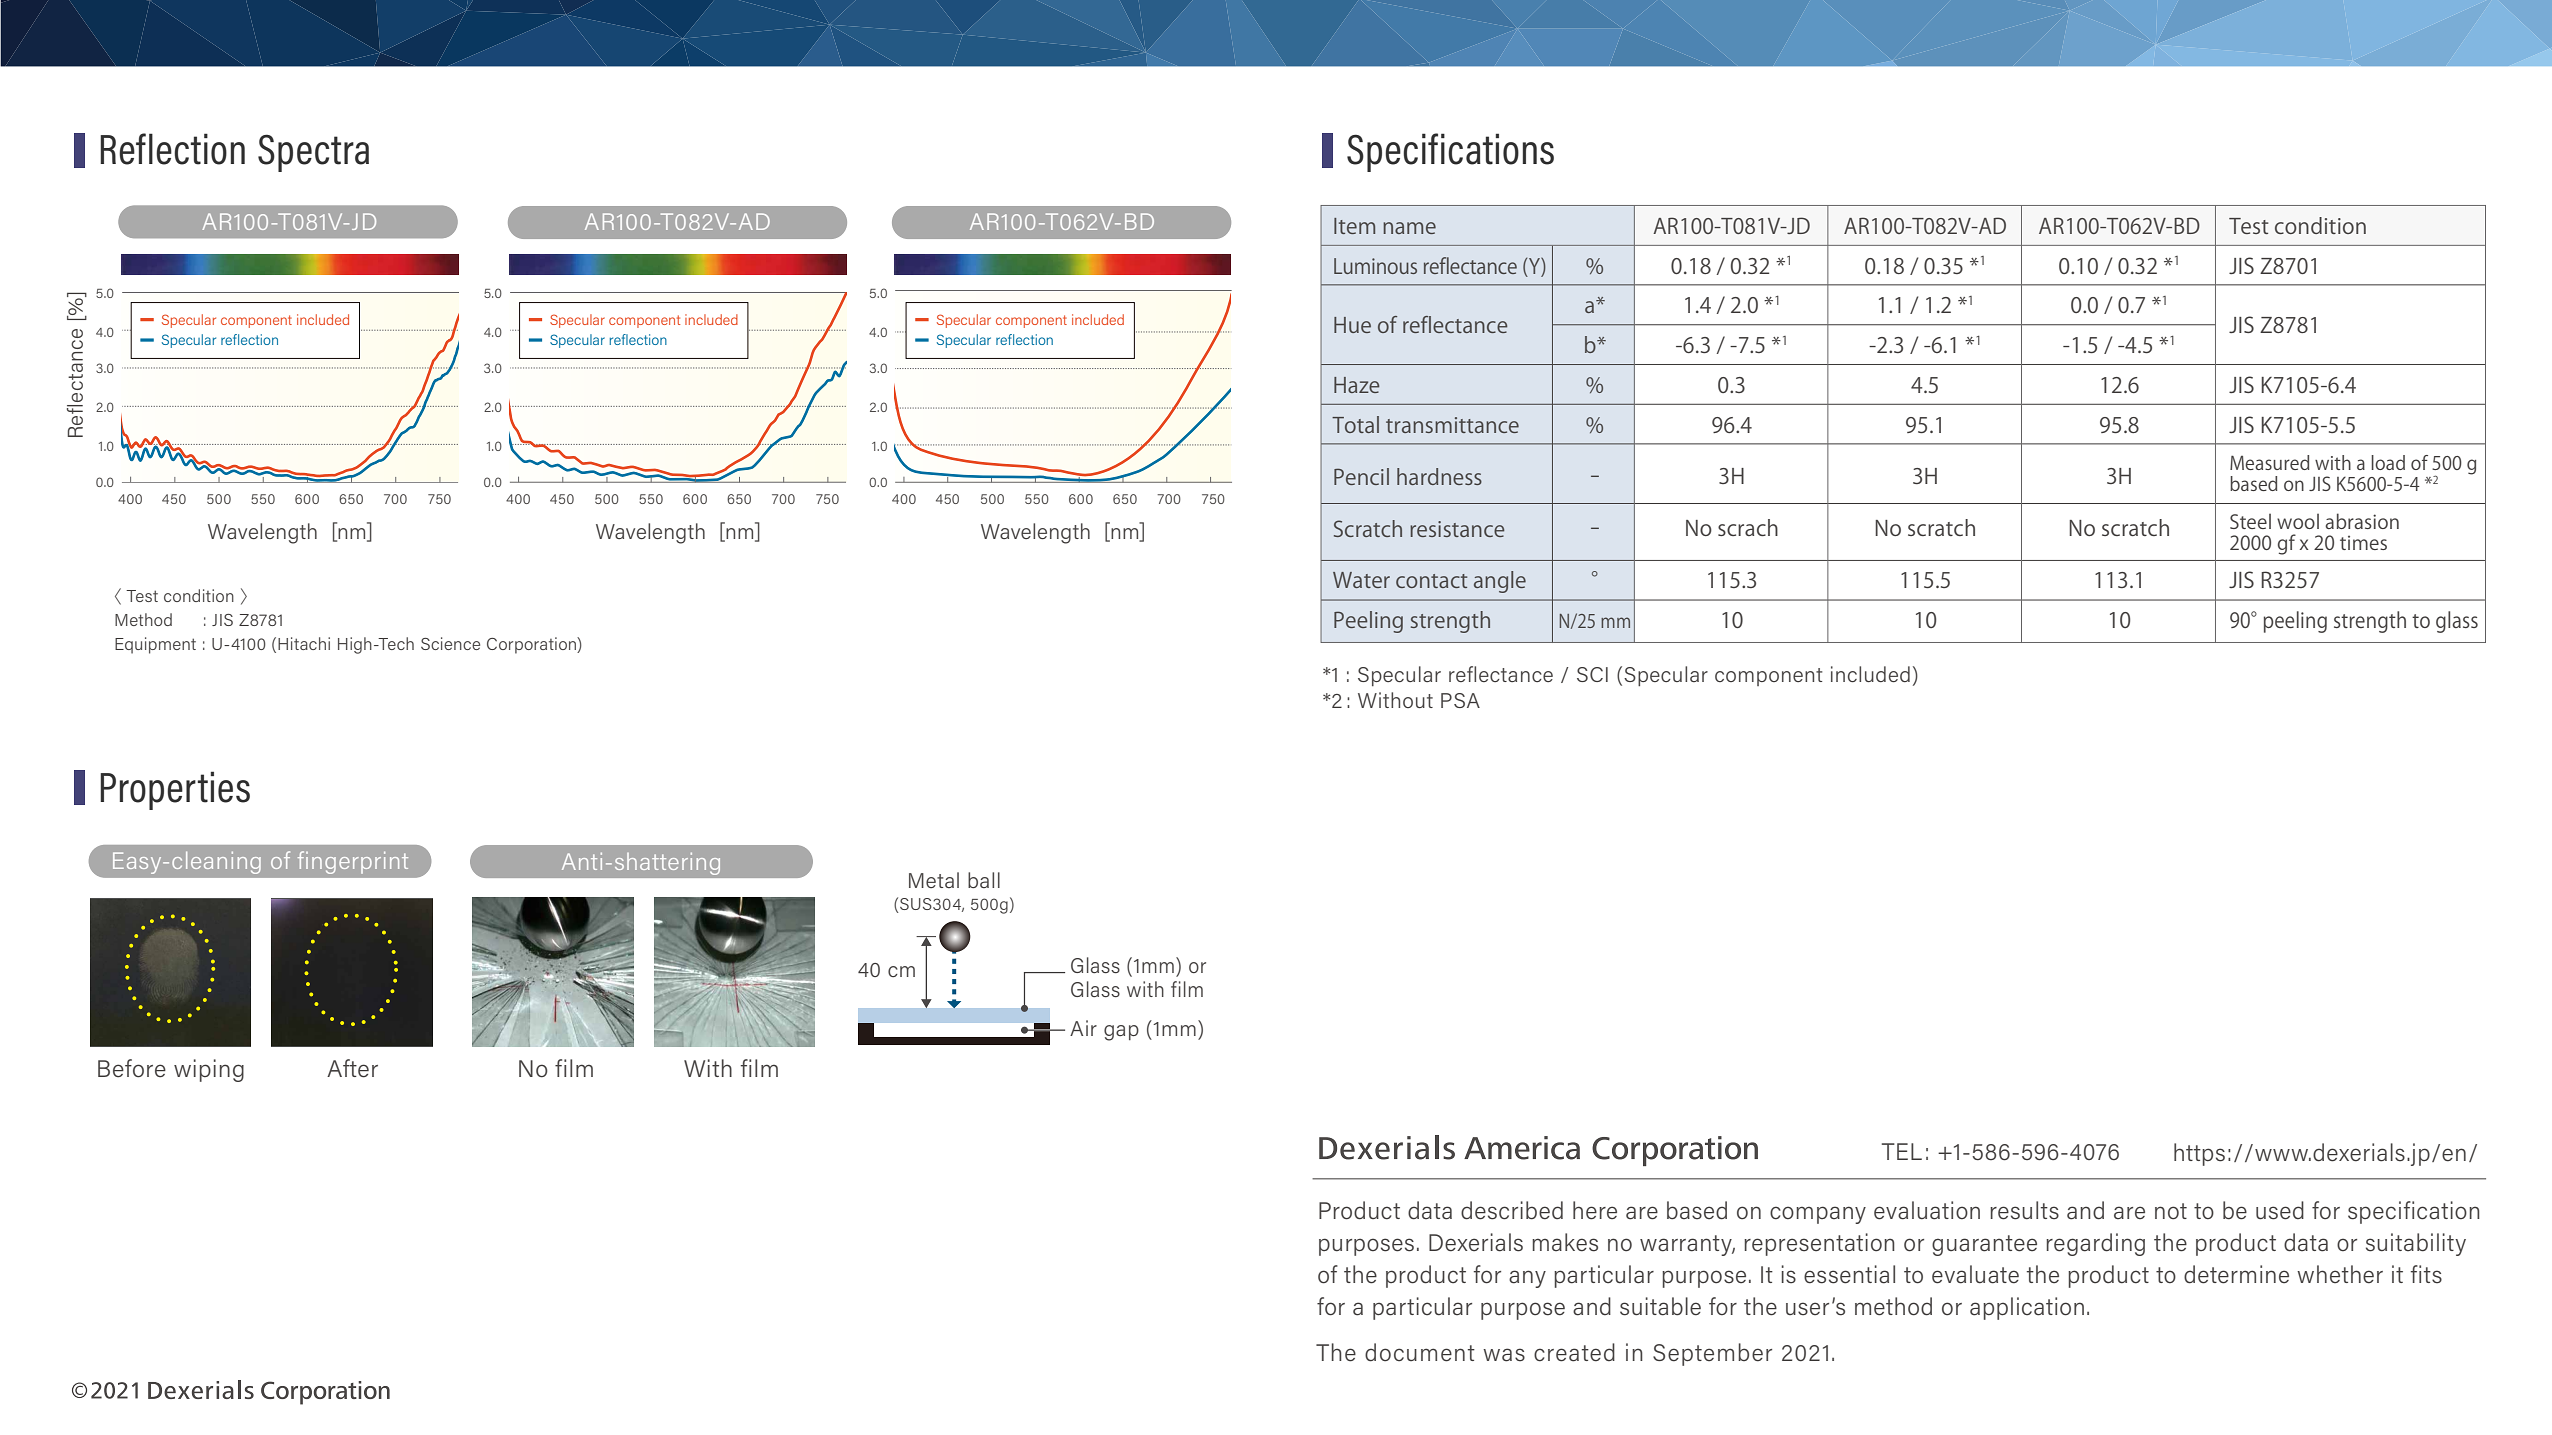 The image size is (2552, 1435). What do you see at coordinates (2298, 521) in the screenshot?
I see `wool` at bounding box center [2298, 521].
